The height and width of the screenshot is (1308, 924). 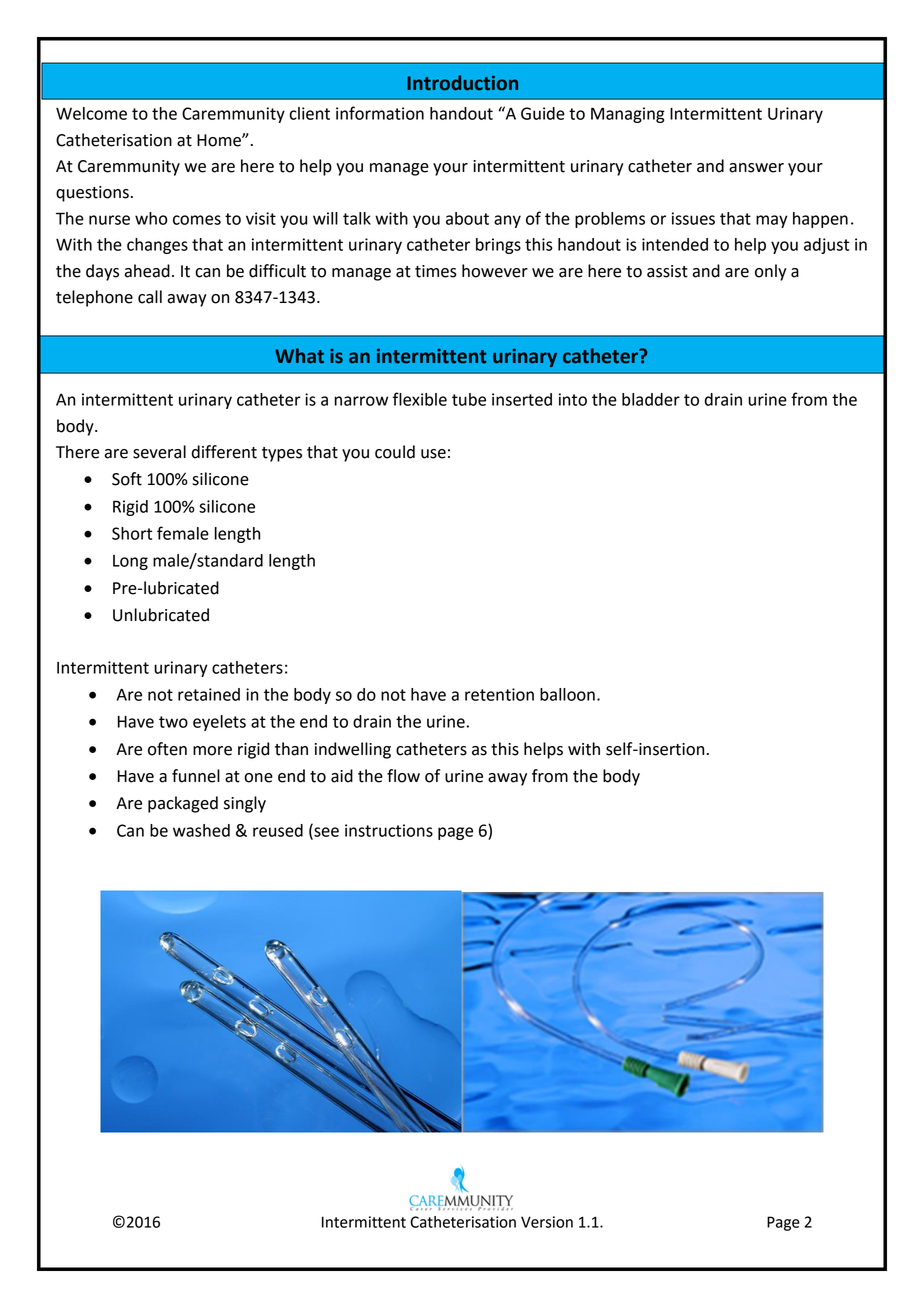 What do you see at coordinates (220, 140) in the screenshot?
I see `Home` at bounding box center [220, 140].
